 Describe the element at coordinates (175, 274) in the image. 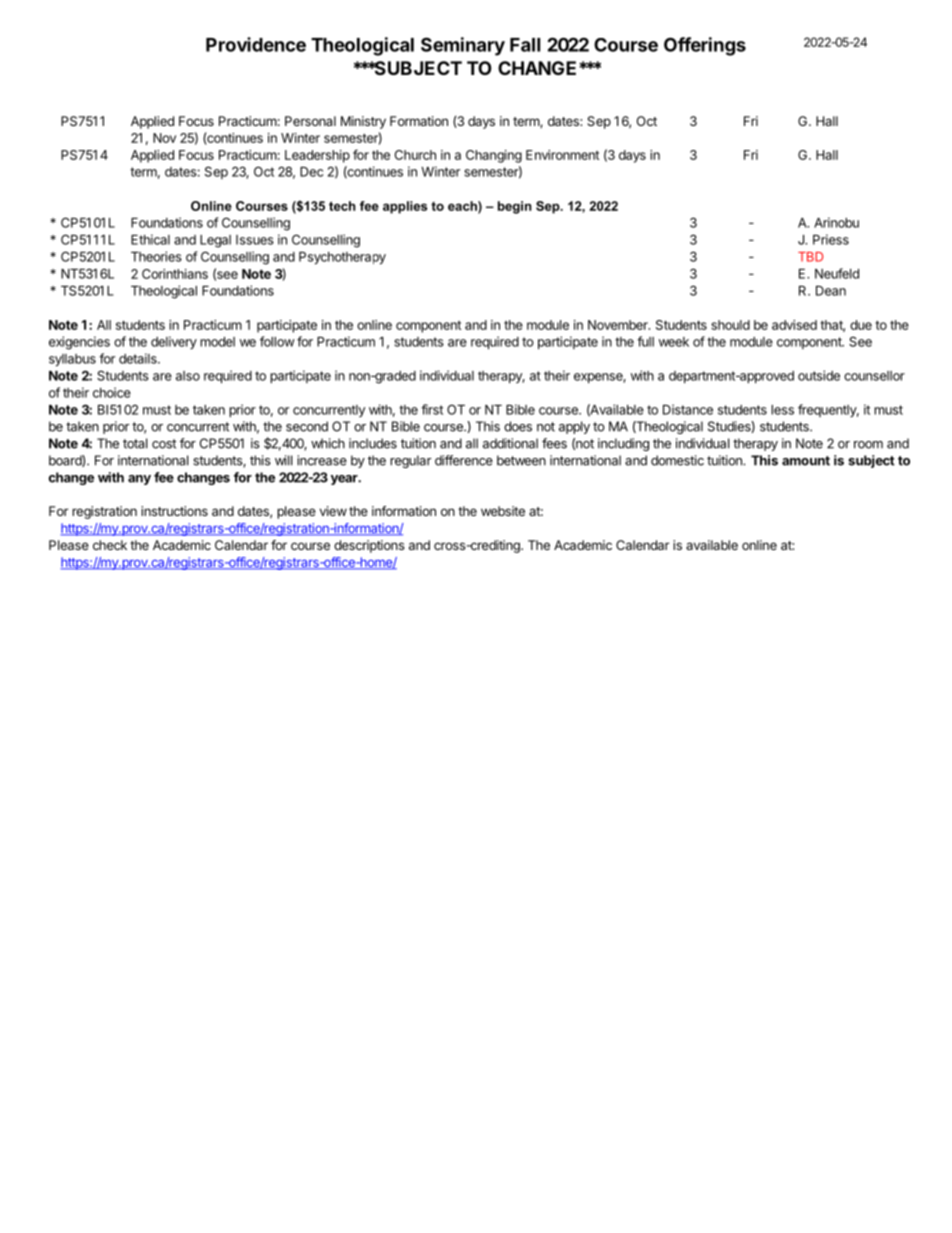

I see `Corinthians` at that location.
